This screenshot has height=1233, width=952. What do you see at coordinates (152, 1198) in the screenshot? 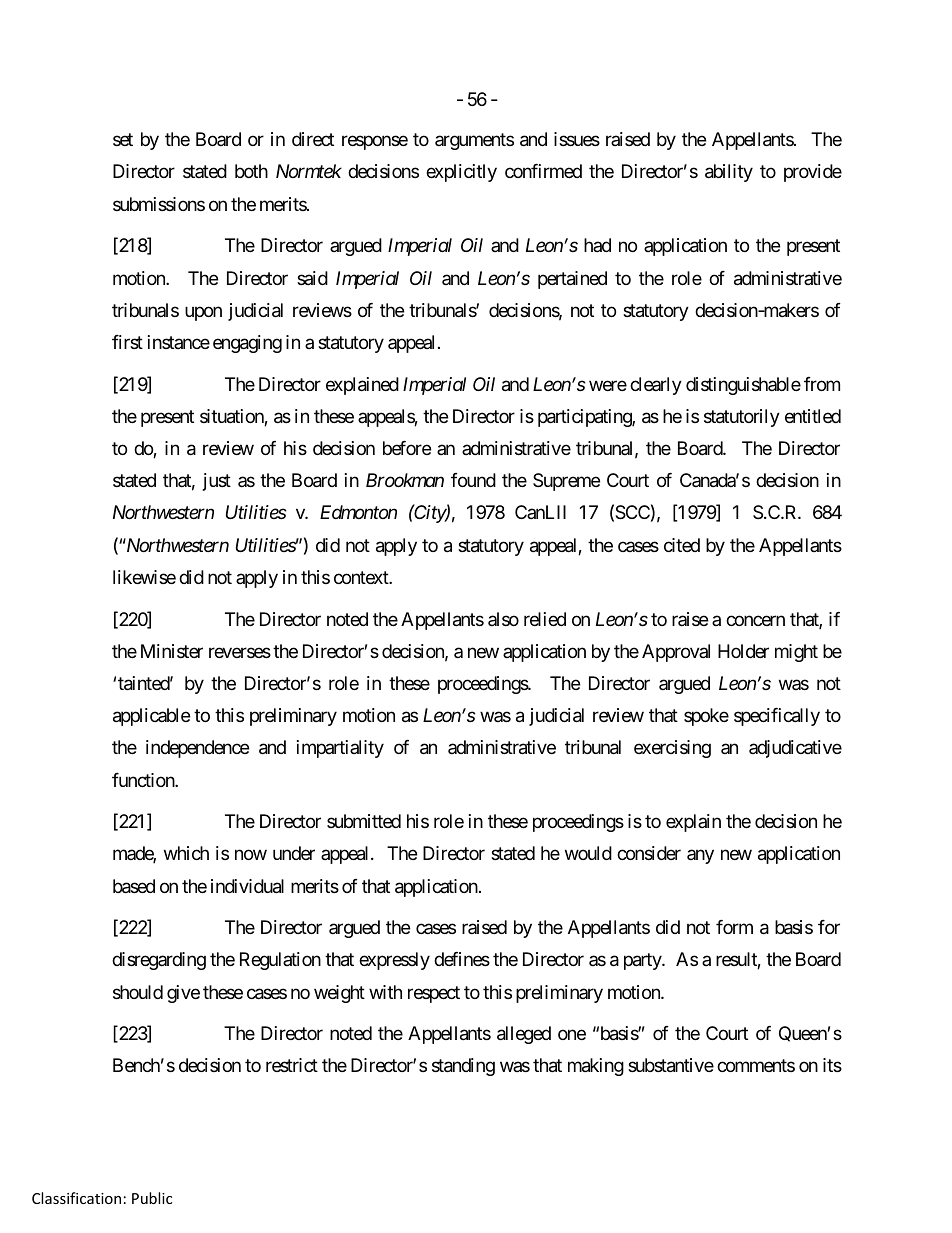
I see `Public` at bounding box center [152, 1198].
